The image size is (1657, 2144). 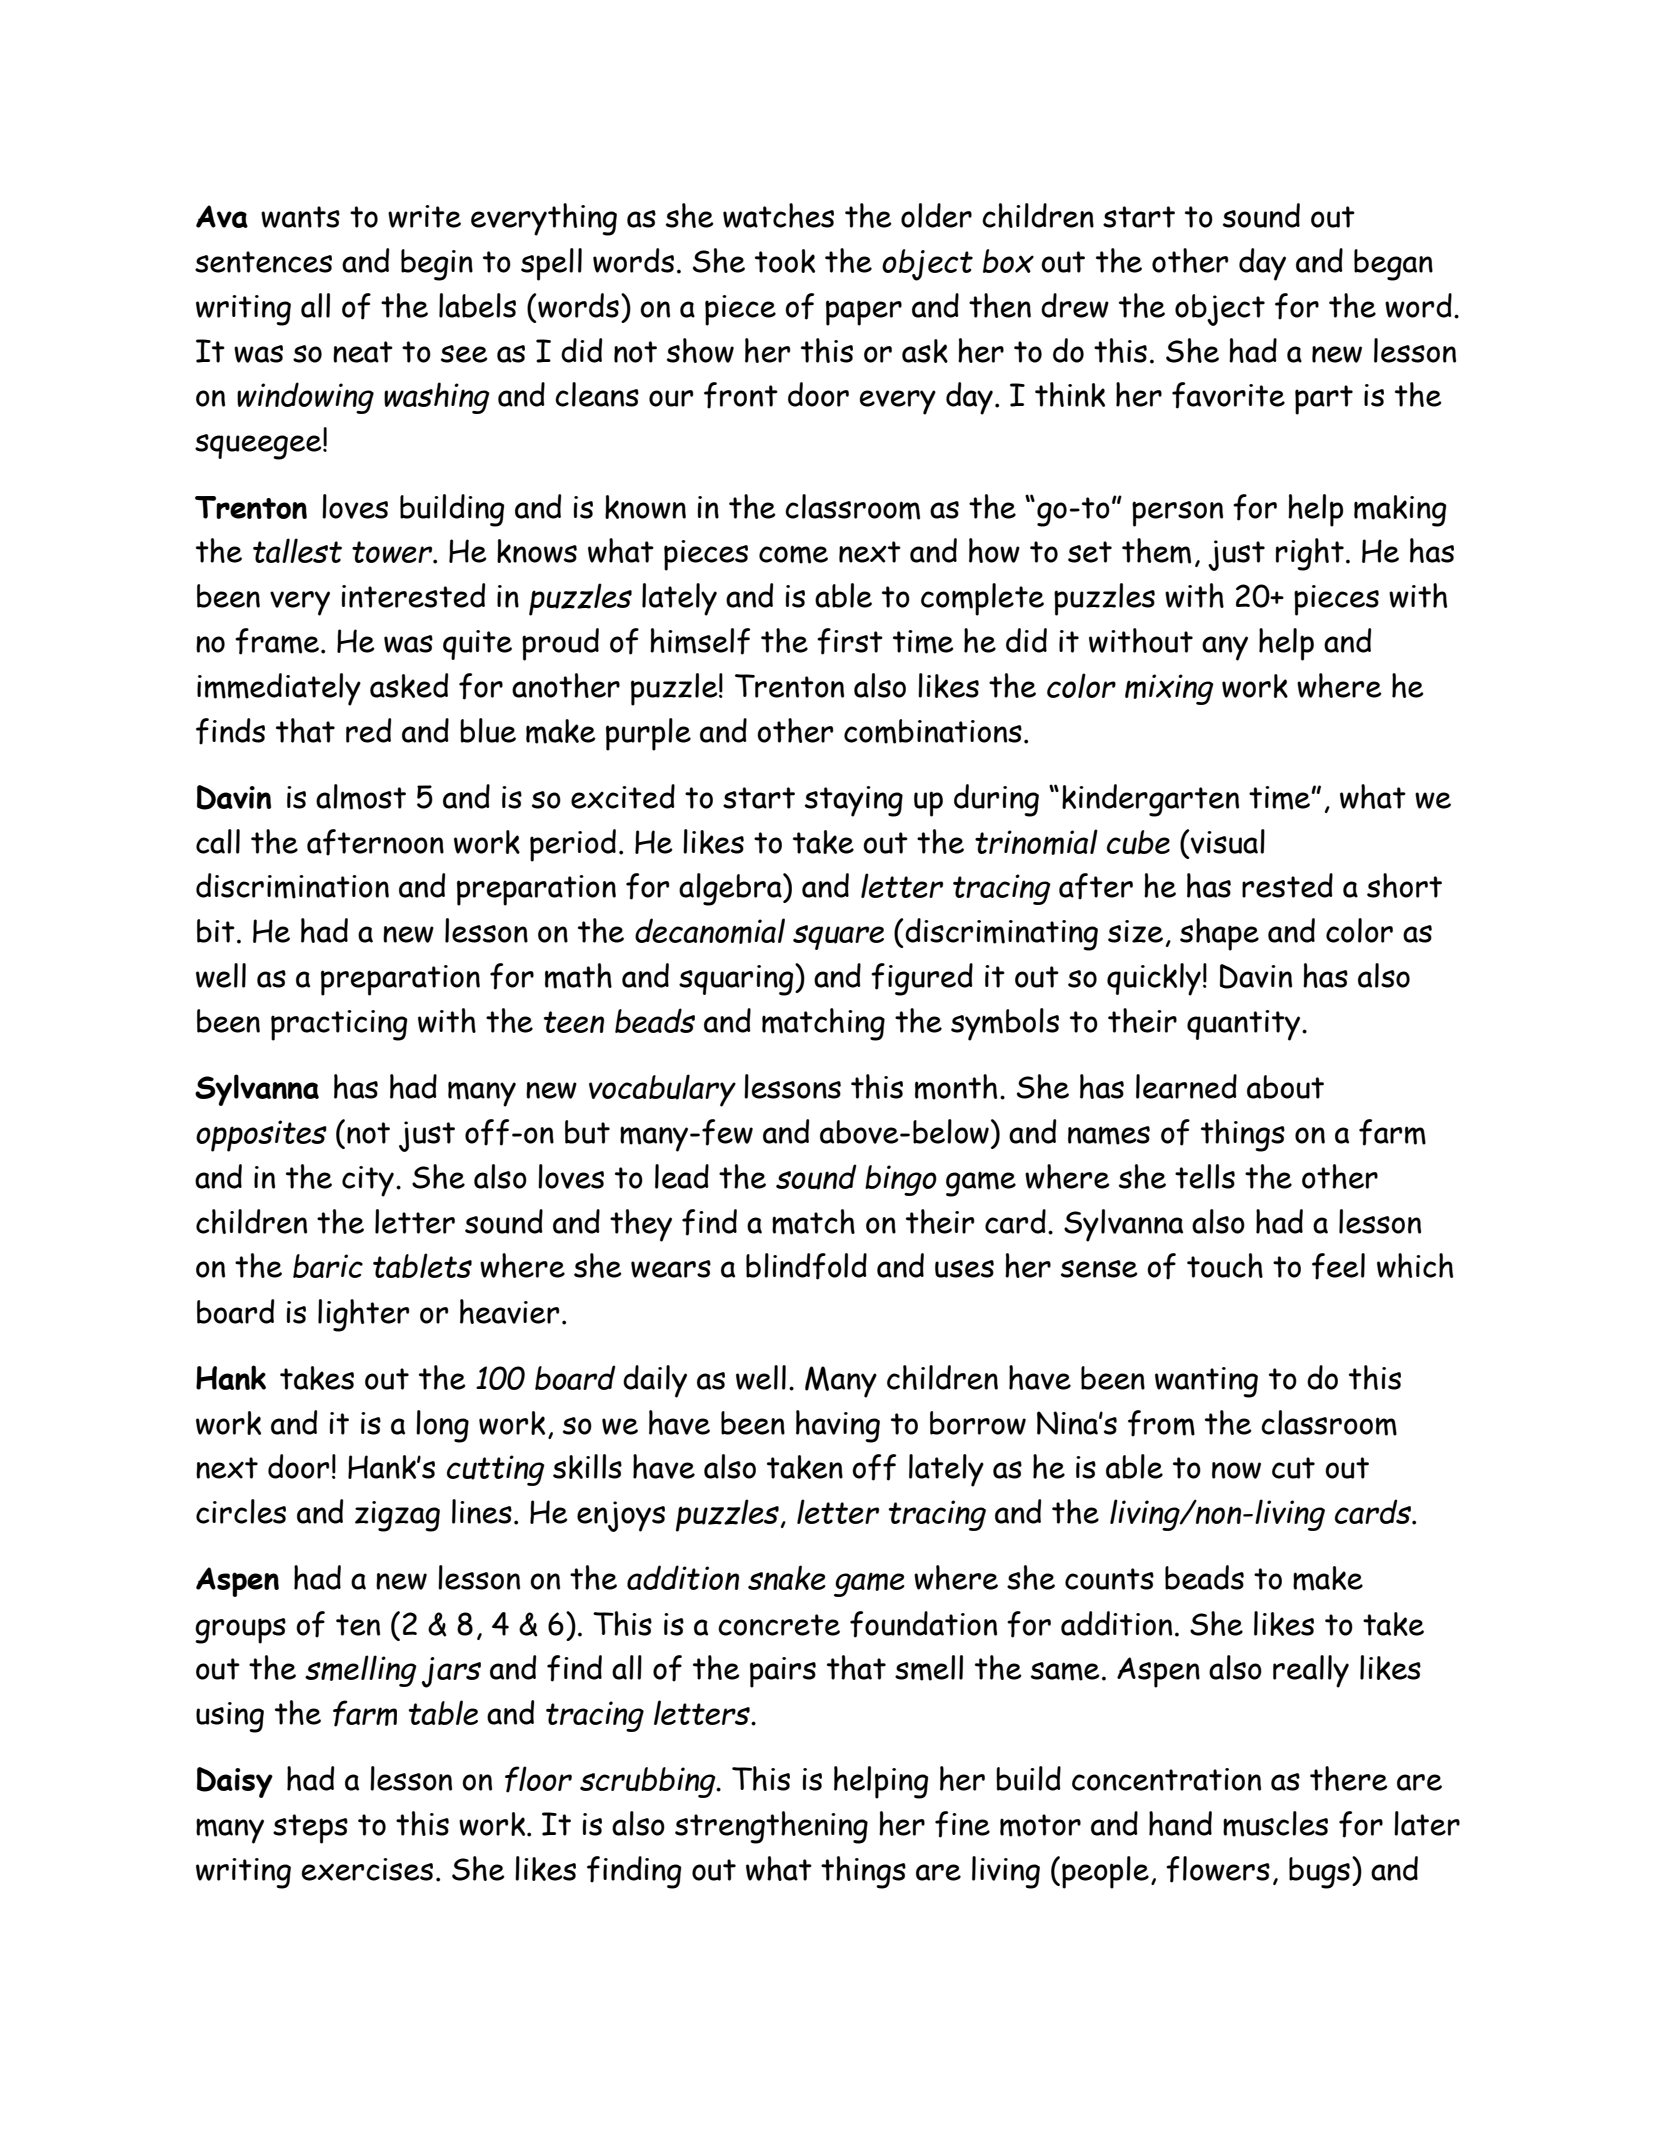 I want to click on begin, so click(x=437, y=265).
